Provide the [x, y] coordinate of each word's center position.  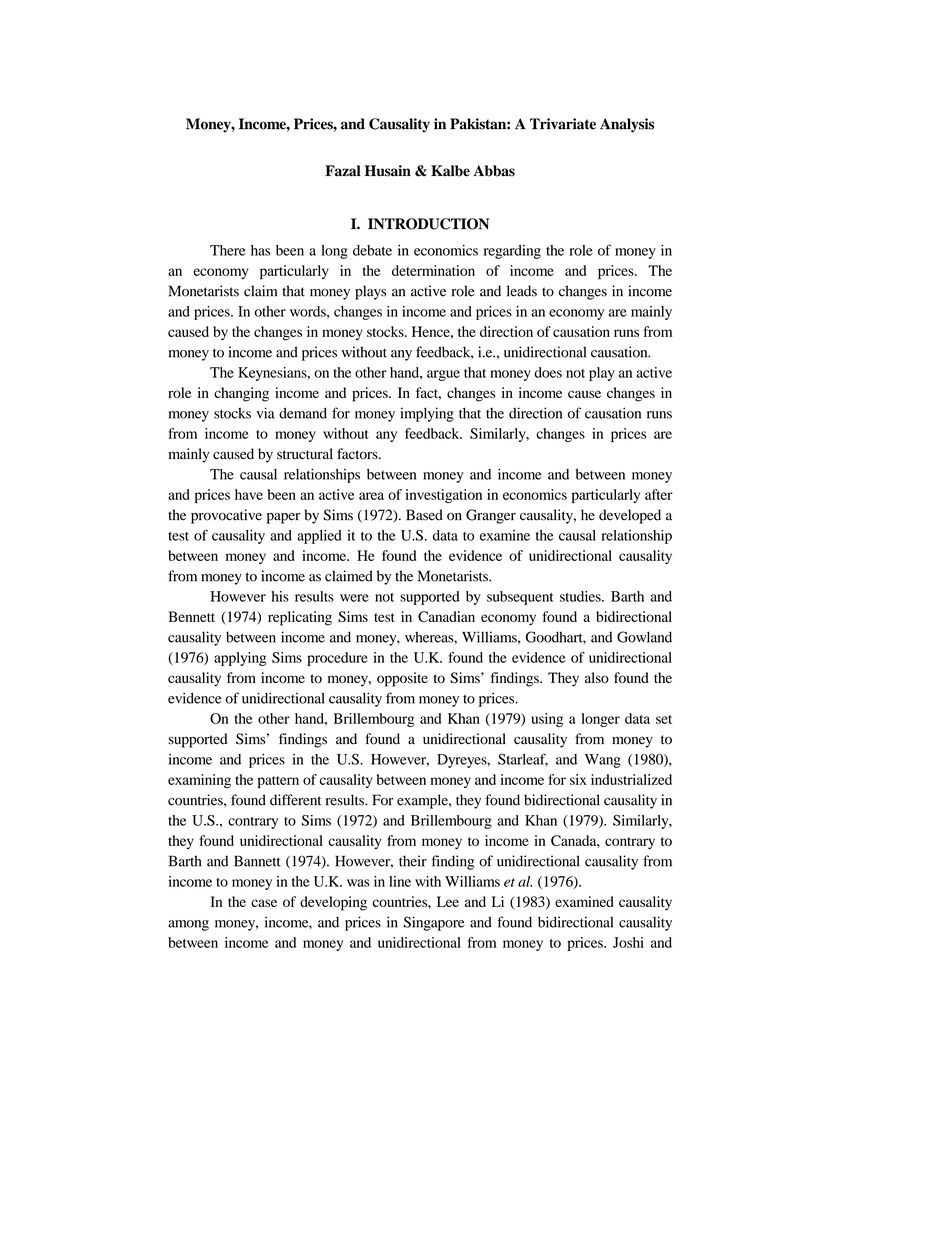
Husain [388, 171]
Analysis [627, 125]
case [264, 903]
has [260, 250]
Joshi [628, 942]
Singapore [434, 923]
